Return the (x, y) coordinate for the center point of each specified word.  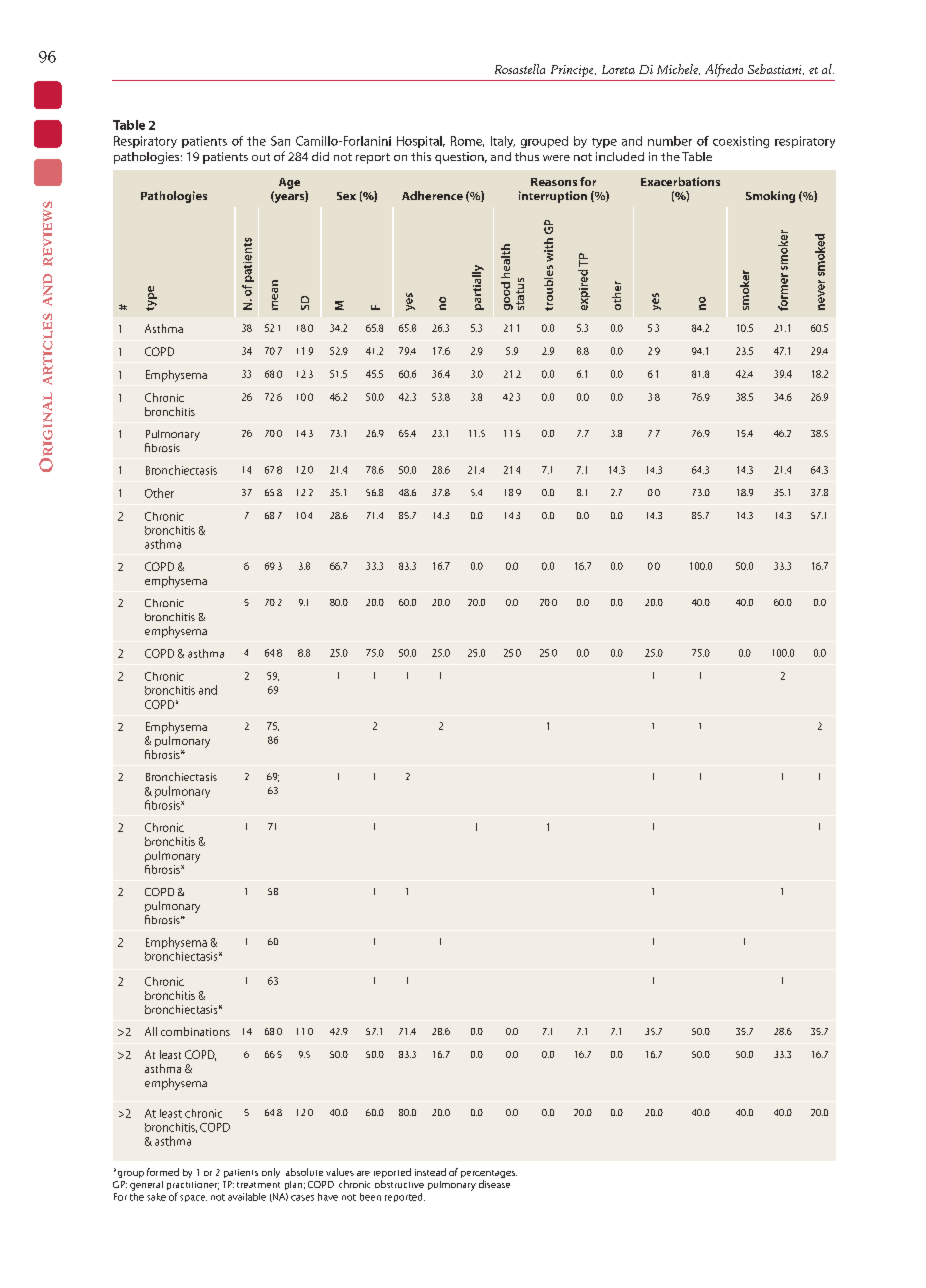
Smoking (770, 197)
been (370, 1197)
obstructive (399, 1184)
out (261, 157)
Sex (346, 196)
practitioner (193, 1187)
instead (430, 1172)
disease (494, 1184)
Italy (503, 142)
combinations (195, 1031)
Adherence (432, 195)
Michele (678, 69)
